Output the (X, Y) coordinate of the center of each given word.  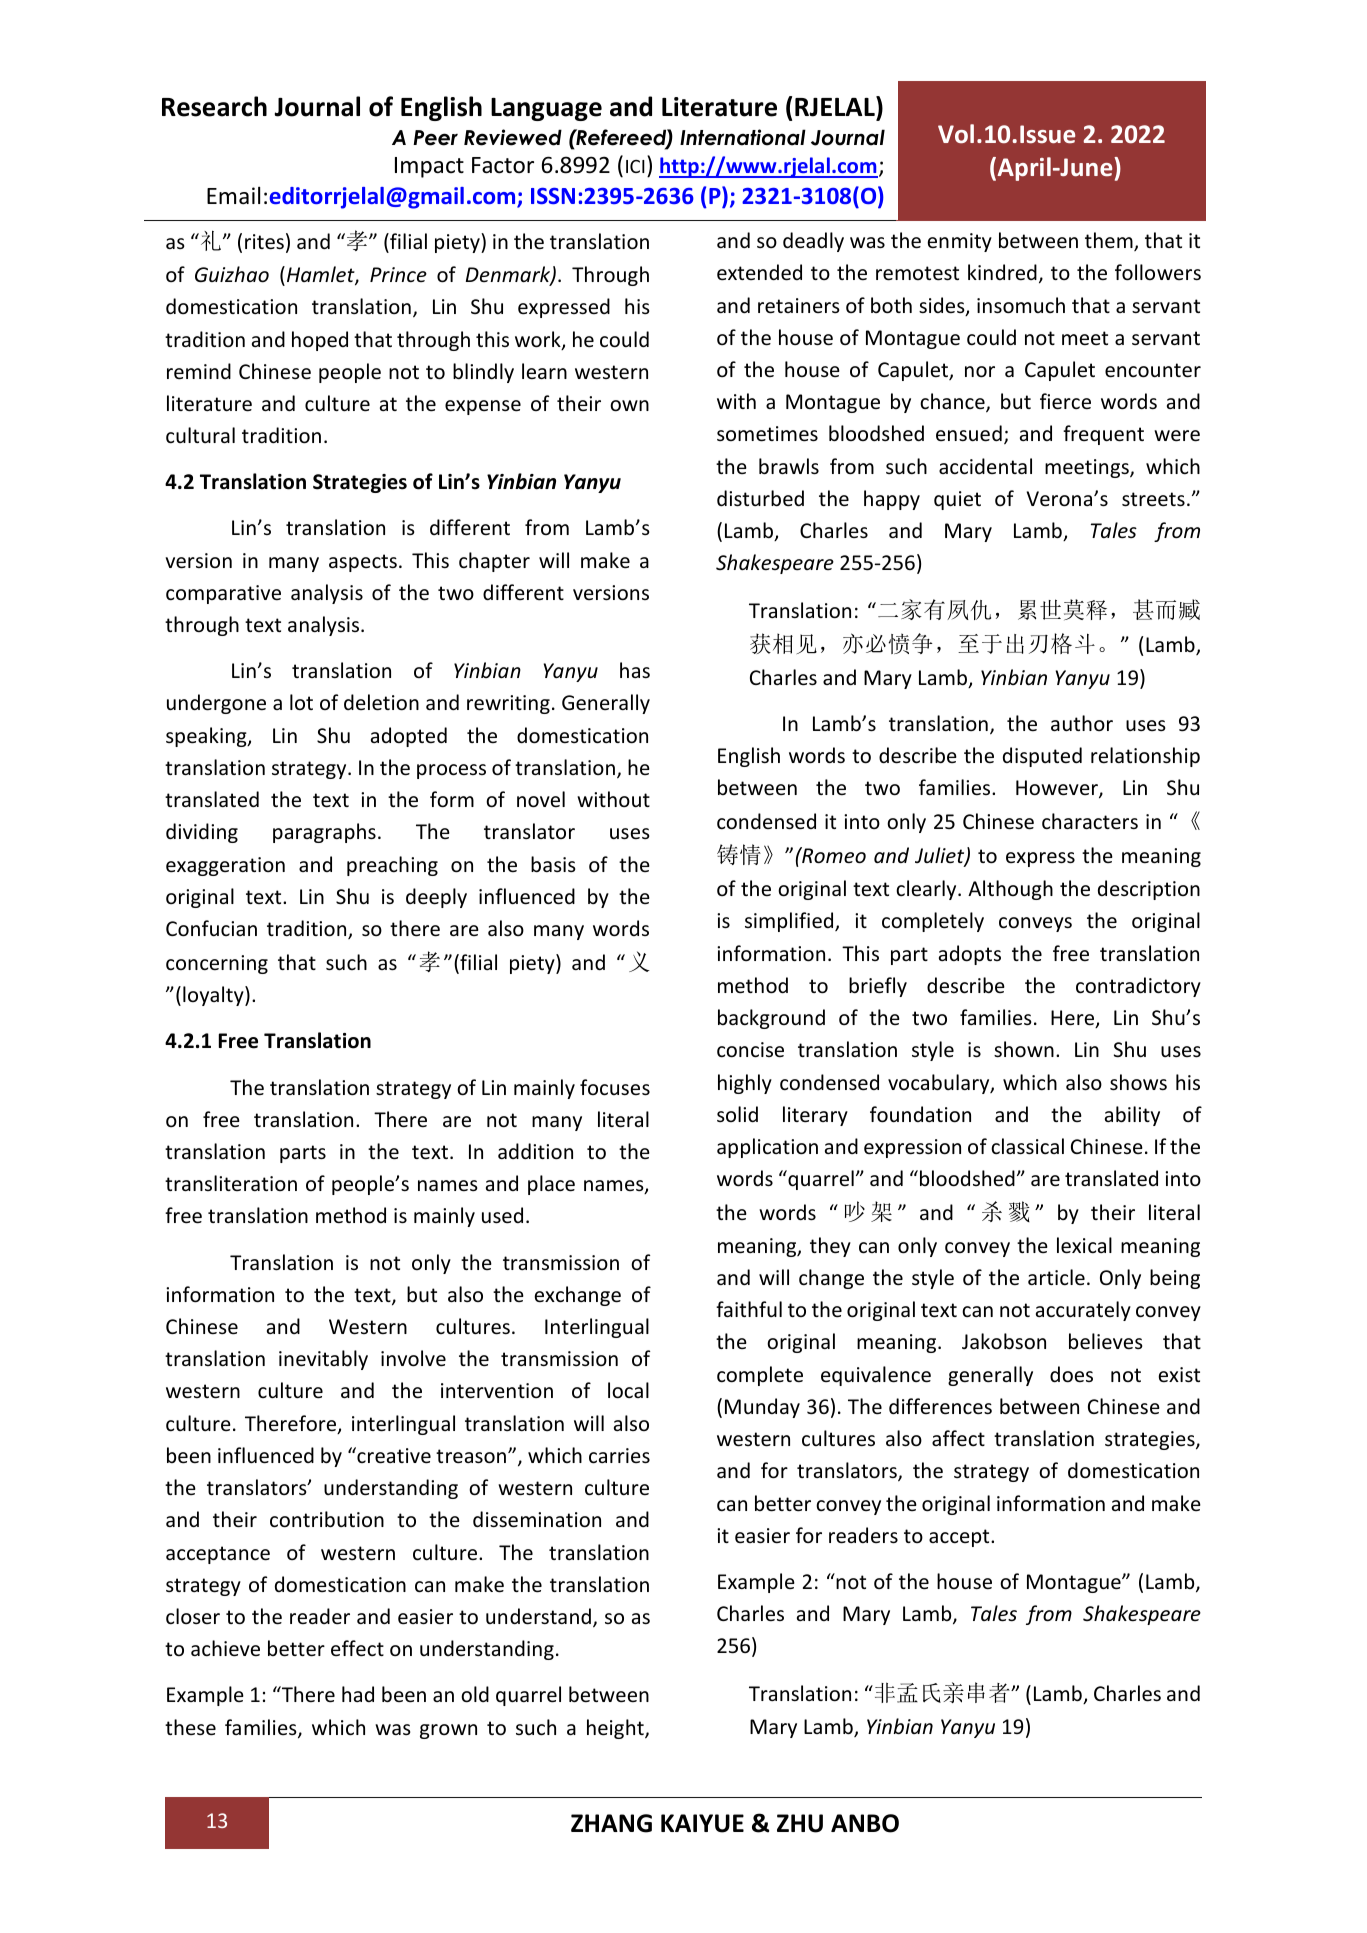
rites (264, 242)
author (1082, 723)
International (743, 137)
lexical (1084, 1245)
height (616, 1729)
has (635, 670)
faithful (749, 1309)
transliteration (231, 1183)
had (358, 1694)
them (1110, 241)
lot (301, 702)
